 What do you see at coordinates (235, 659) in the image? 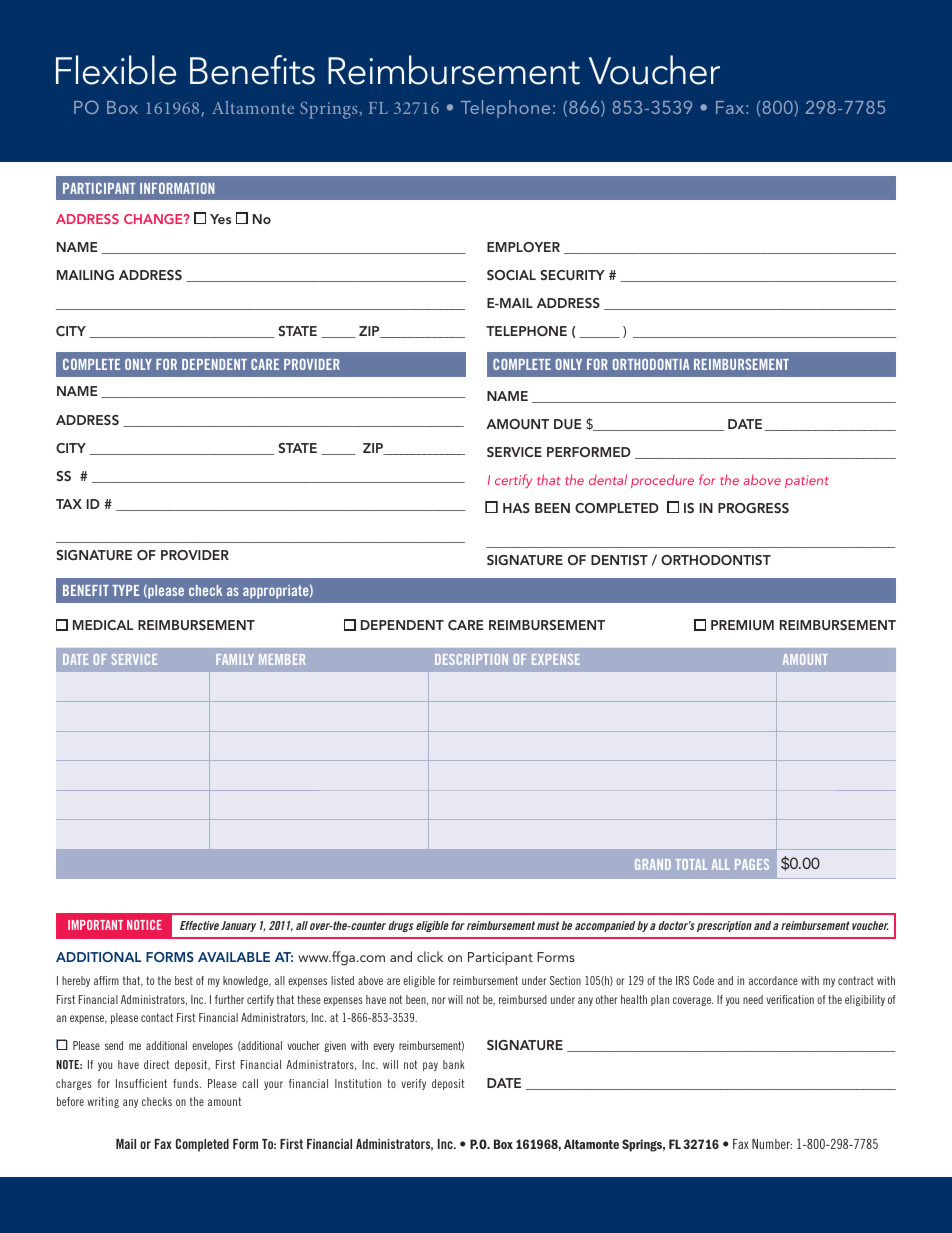
I see `FAMILY` at bounding box center [235, 659].
